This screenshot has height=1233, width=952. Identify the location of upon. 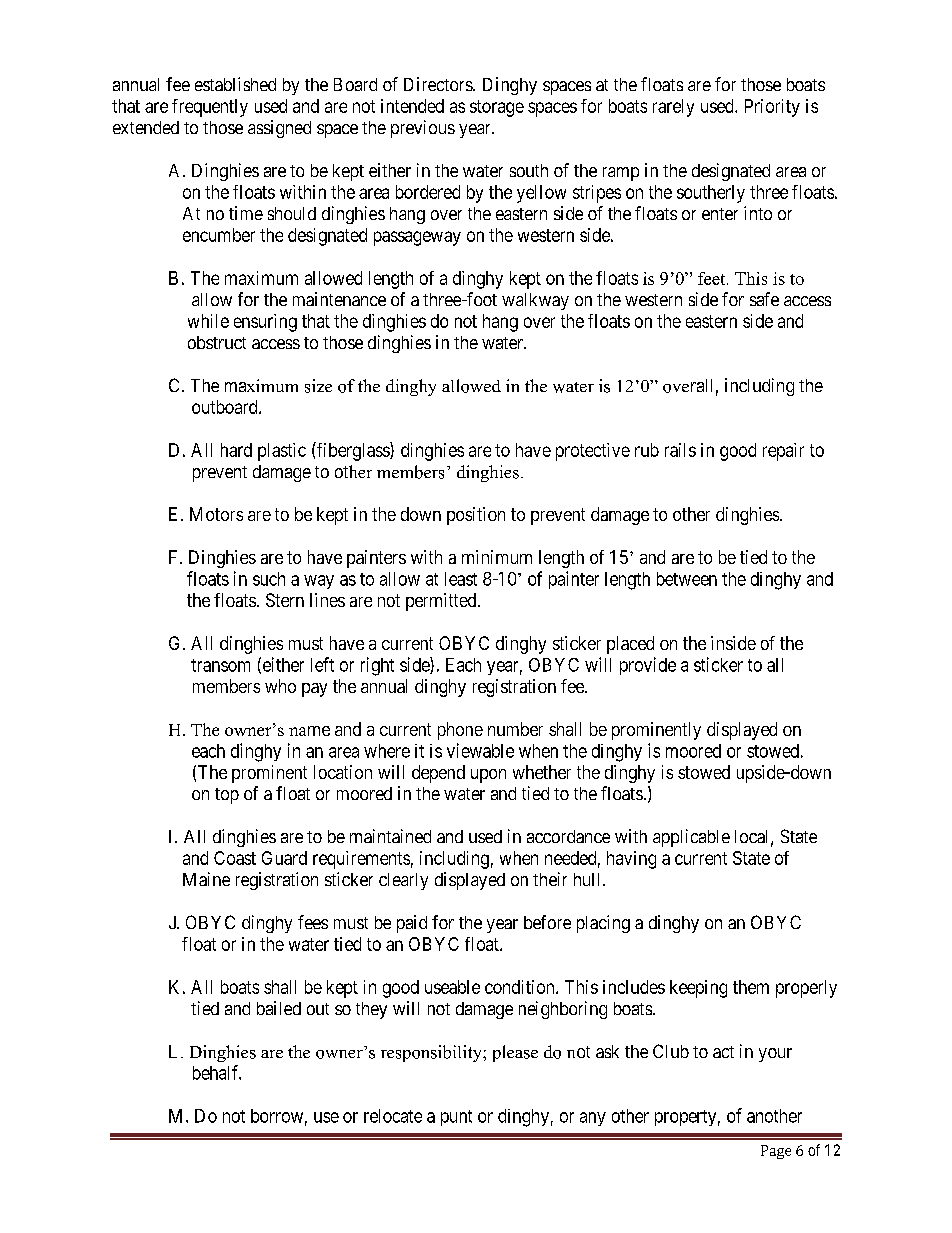
(488, 776).
